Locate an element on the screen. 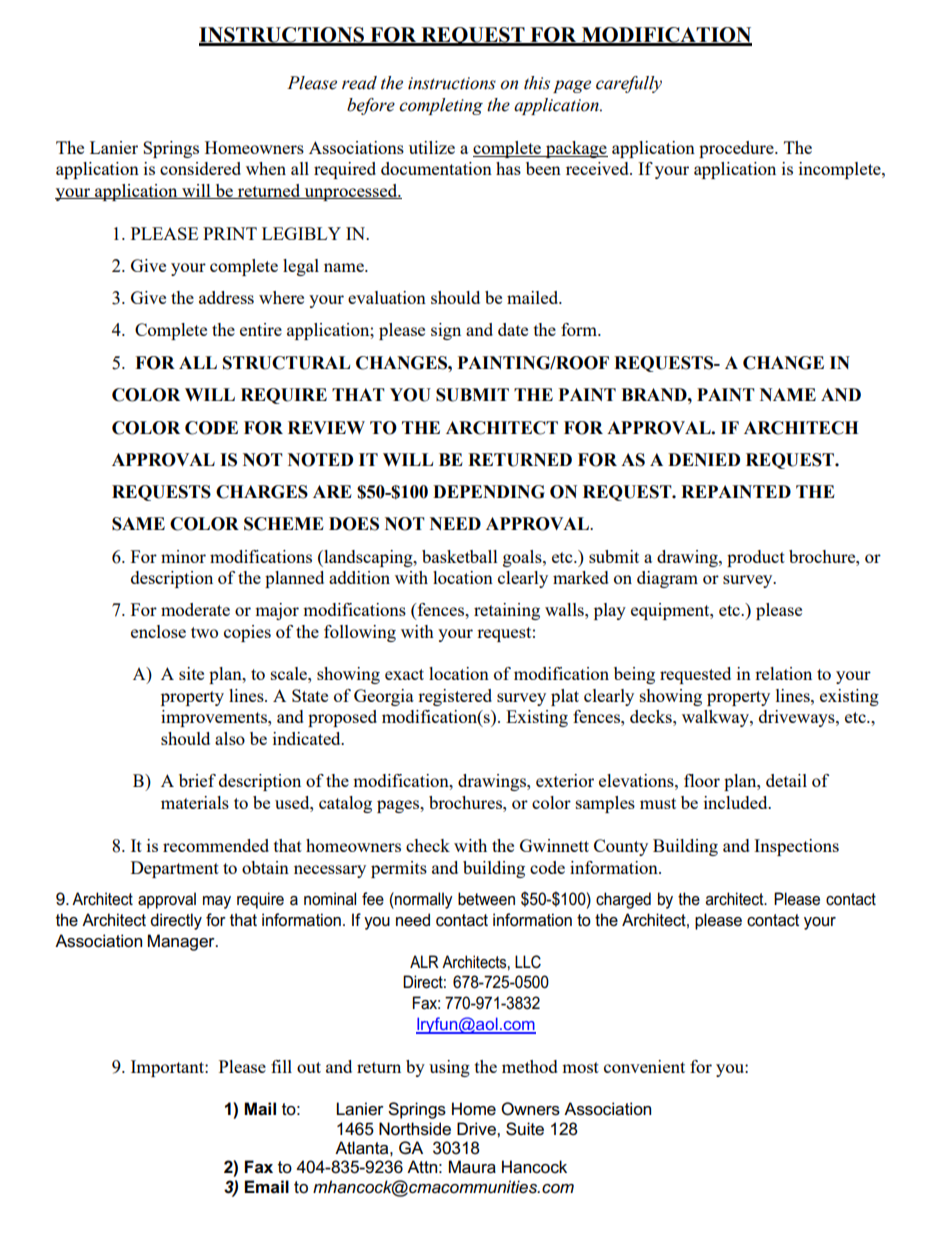 This screenshot has height=1233, width=952. retaining is located at coordinates (507, 611).
